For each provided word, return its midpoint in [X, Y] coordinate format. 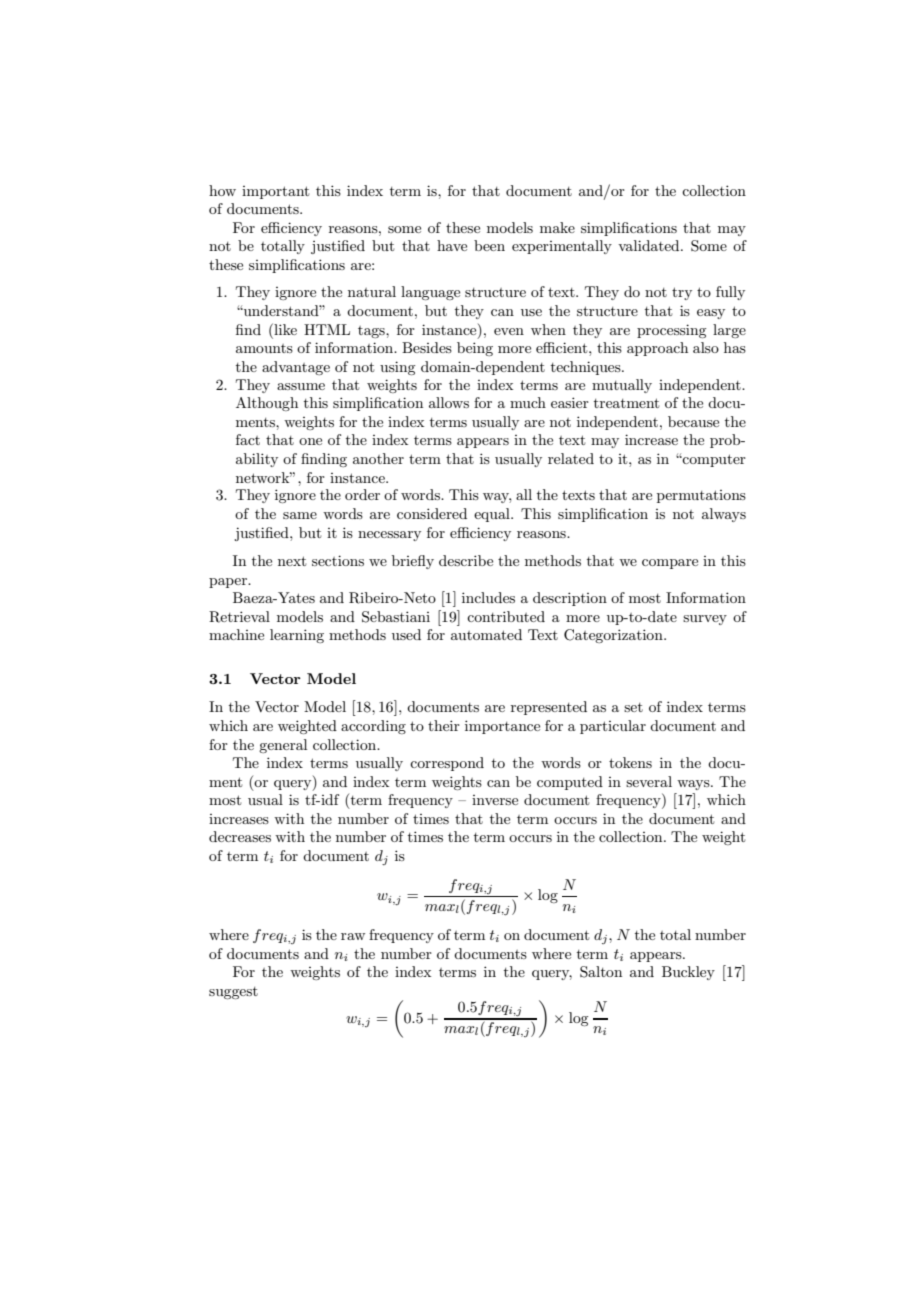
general [283, 746]
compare [670, 564]
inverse [495, 800]
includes [488, 597]
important [275, 192]
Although [267, 404]
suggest [233, 993]
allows [449, 402]
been [489, 245]
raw [353, 936]
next [292, 561]
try [682, 293]
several [649, 781]
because [693, 421]
